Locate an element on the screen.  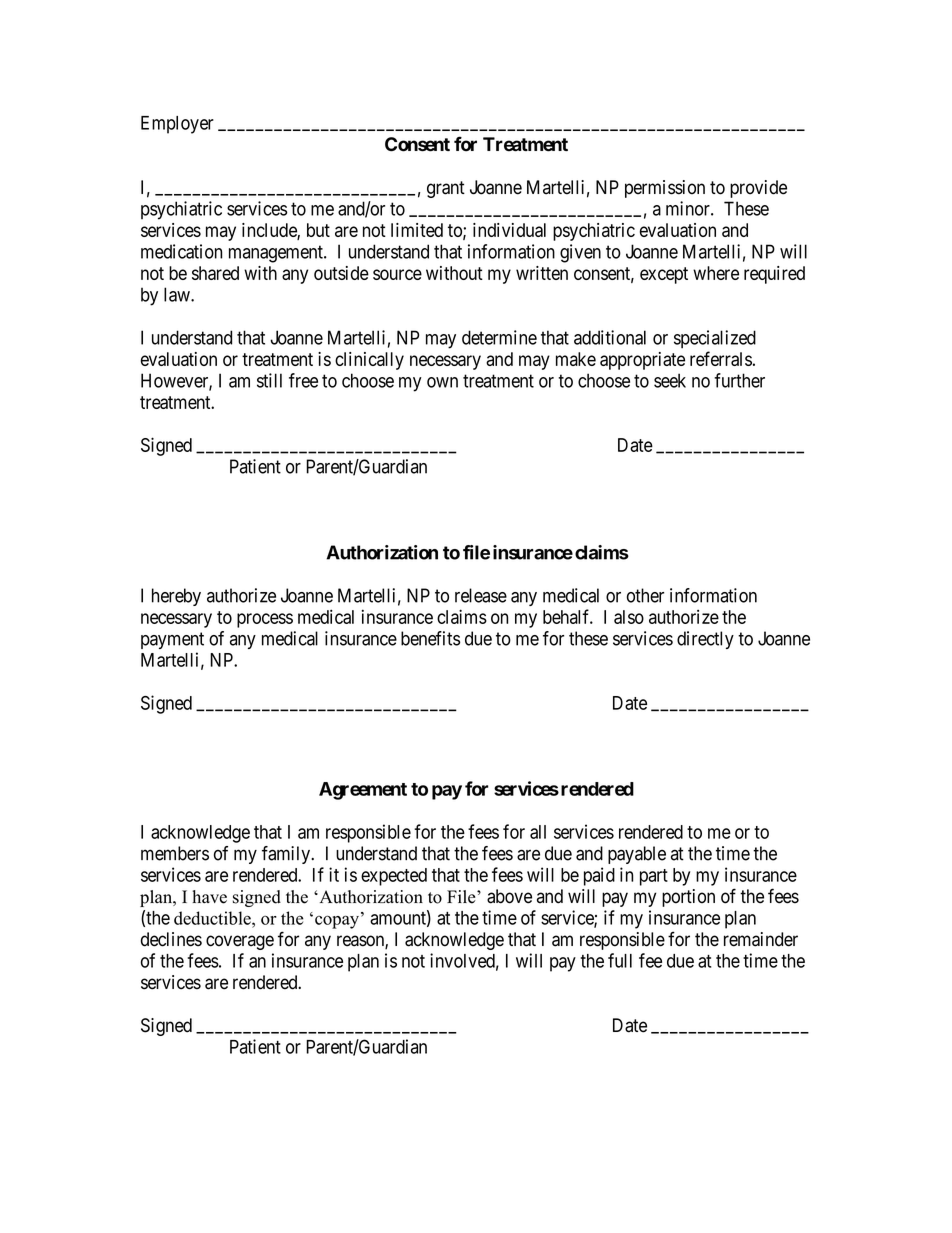
determine is located at coordinates (499, 337).
